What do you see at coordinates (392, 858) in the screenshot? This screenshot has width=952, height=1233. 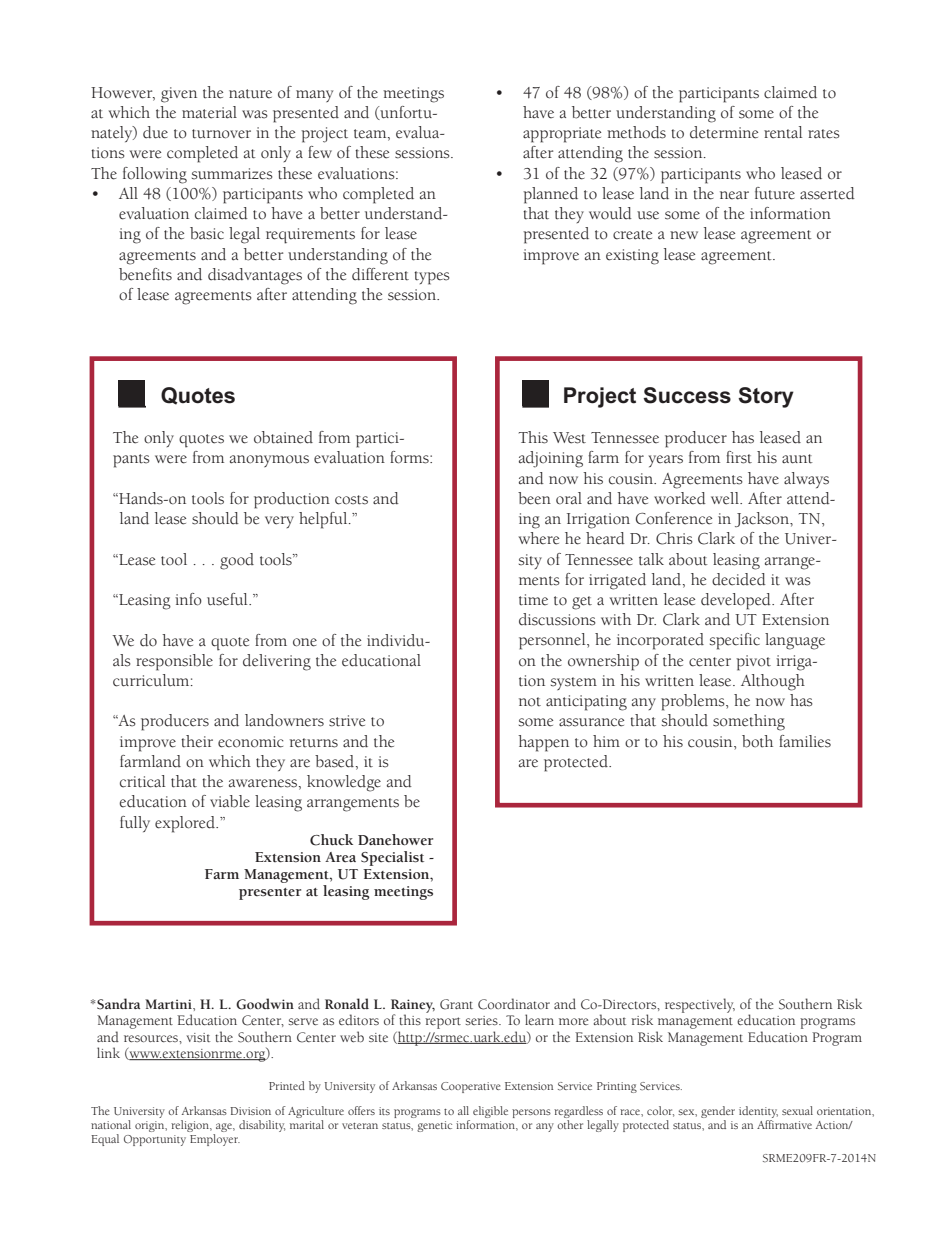 I see `Specialist` at bounding box center [392, 858].
